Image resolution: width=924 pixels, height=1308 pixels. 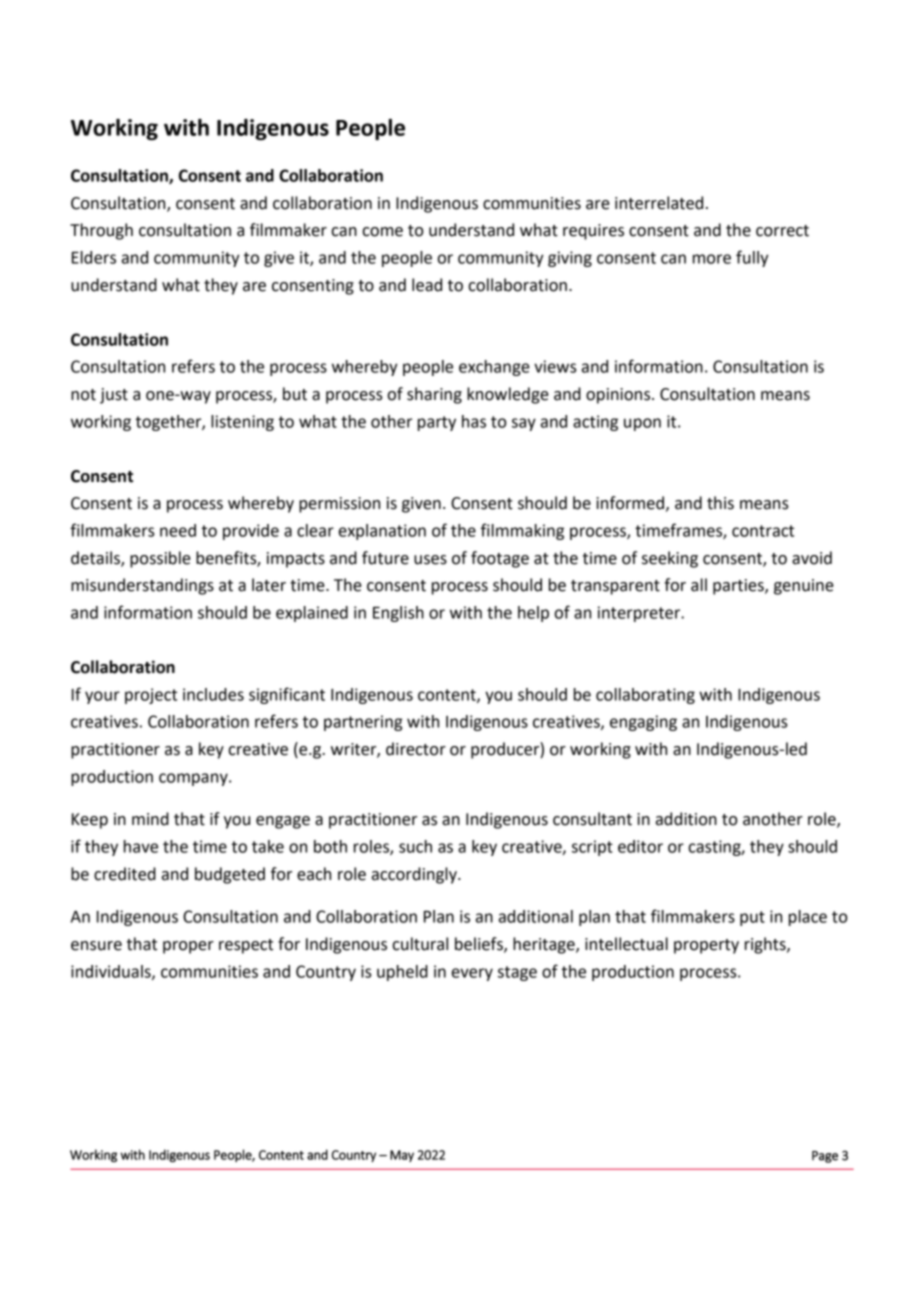 I want to click on May, so click(x=402, y=1156).
